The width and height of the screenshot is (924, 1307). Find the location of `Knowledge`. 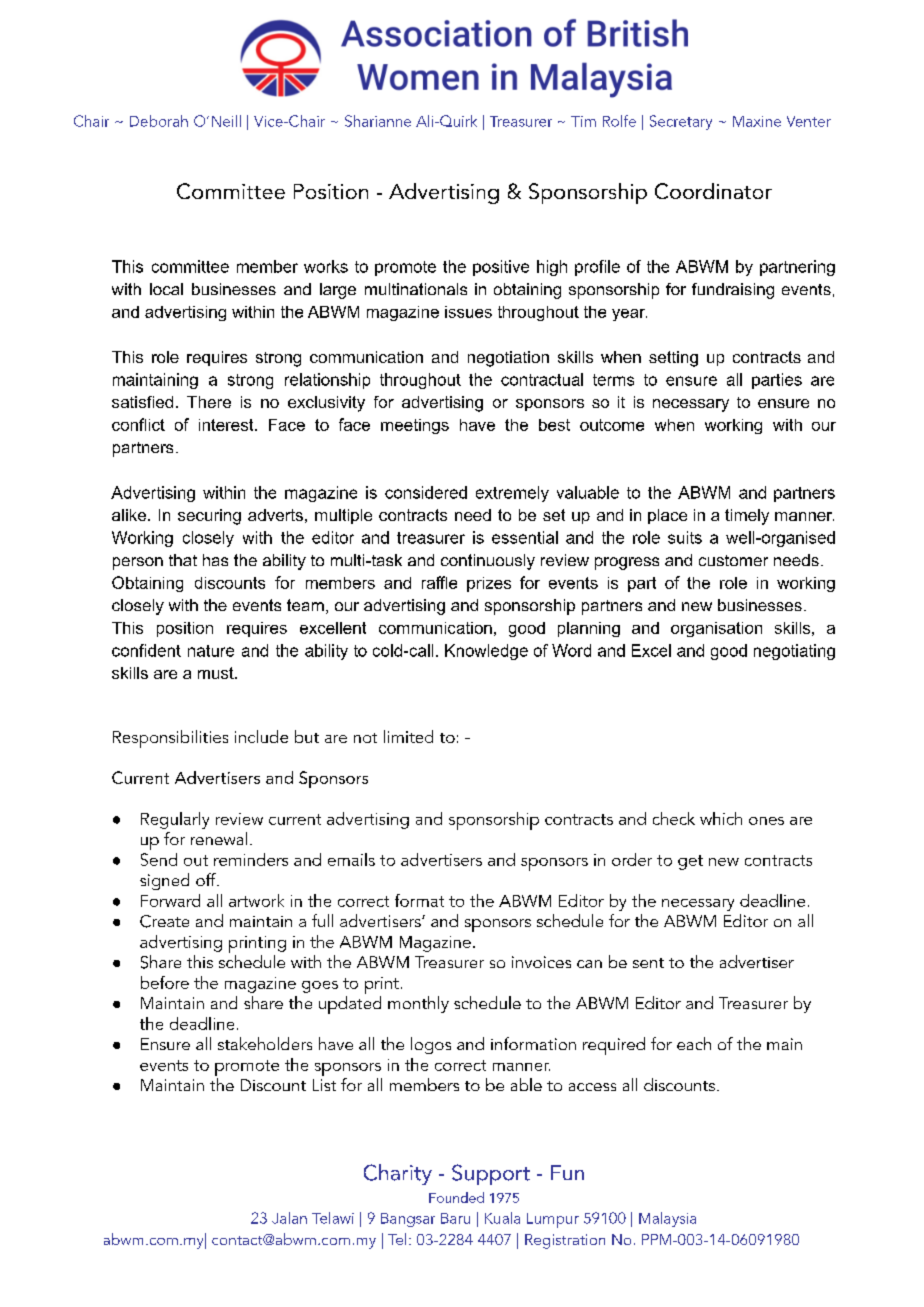

Knowledge is located at coordinates (486, 652).
